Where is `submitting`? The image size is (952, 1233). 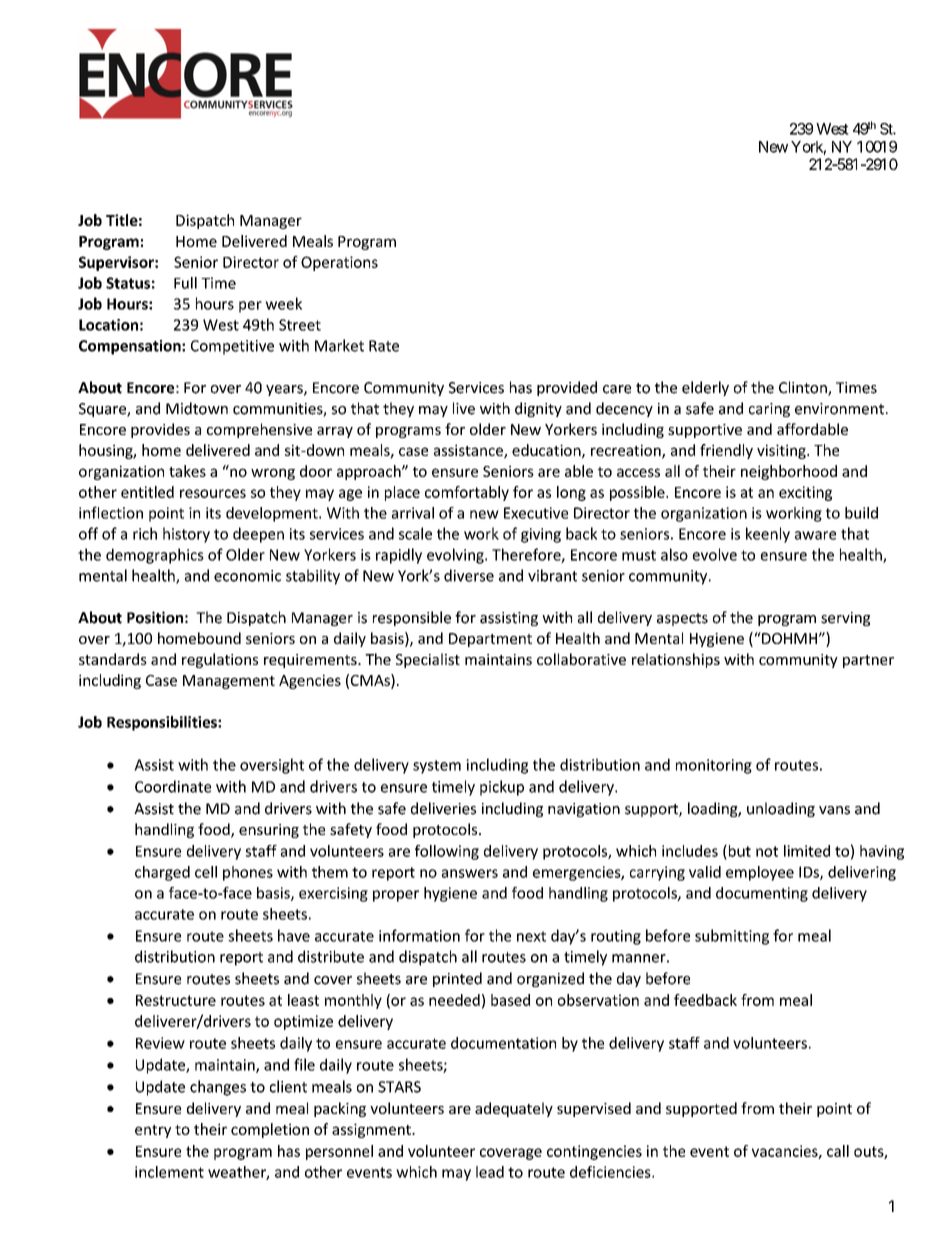
submitting is located at coordinates (732, 937).
